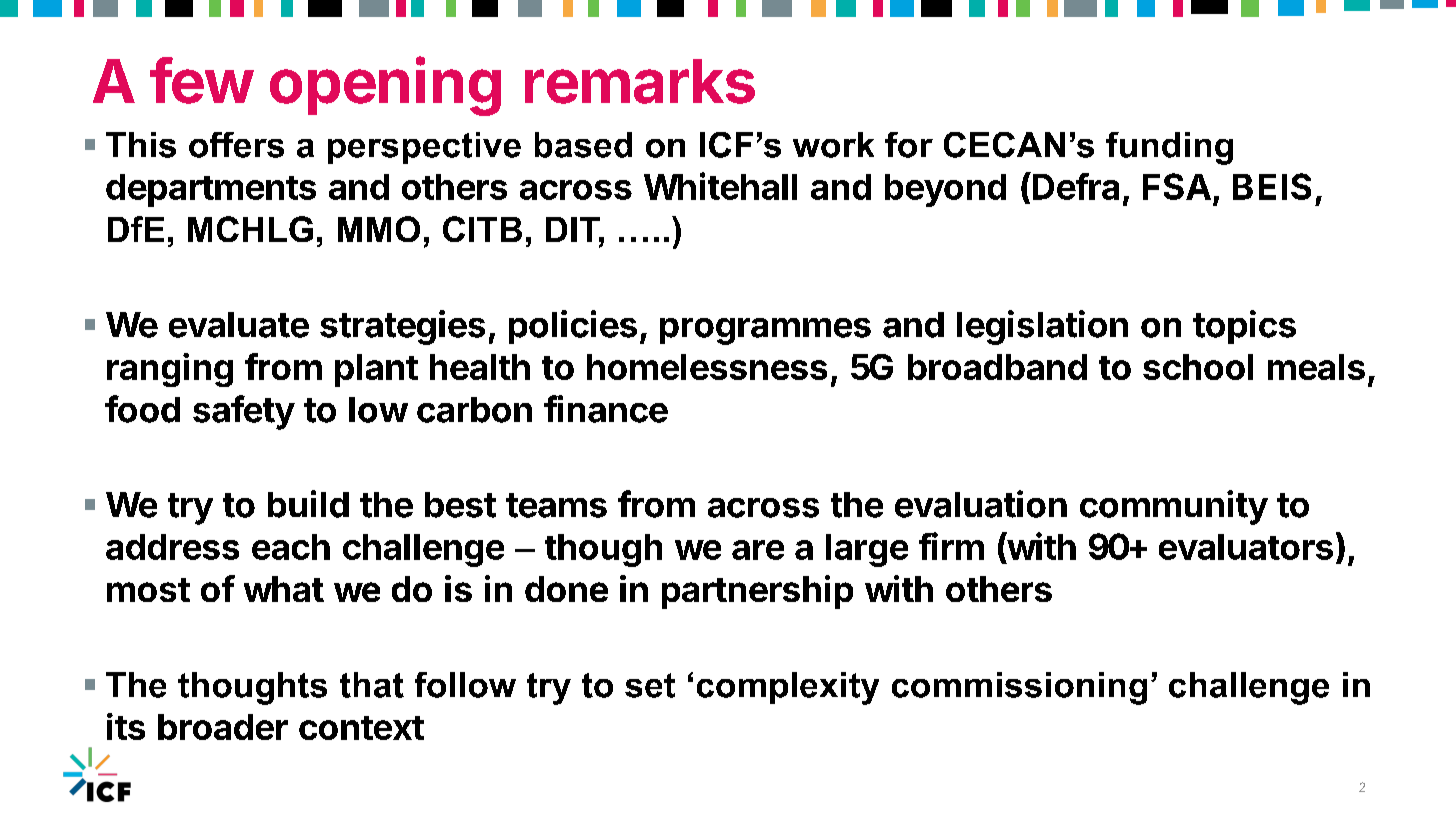 The image size is (1456, 819). Describe the element at coordinates (244, 412) in the document. I see `safety` at that location.
